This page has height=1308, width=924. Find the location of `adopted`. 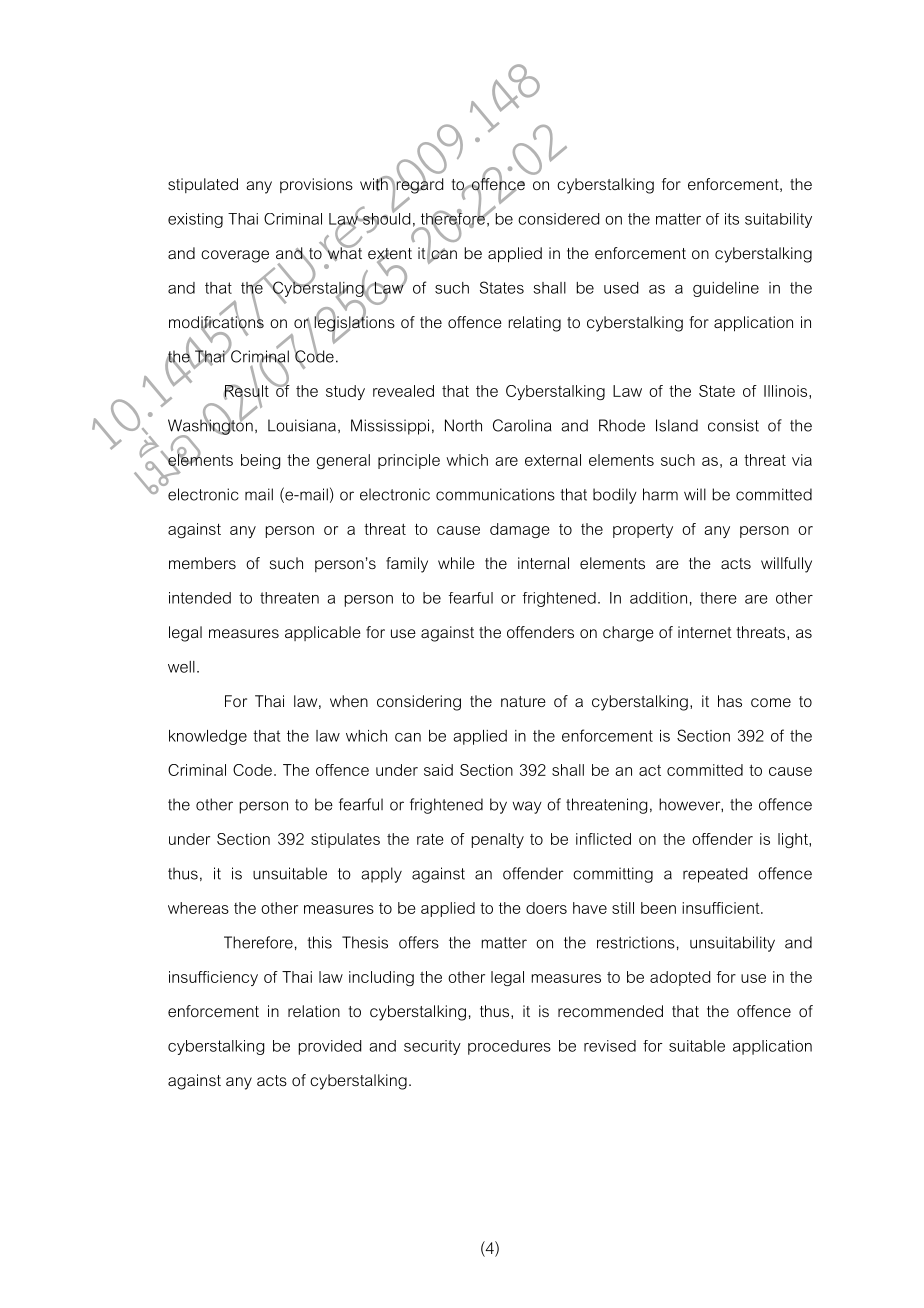

adopted is located at coordinates (680, 978).
